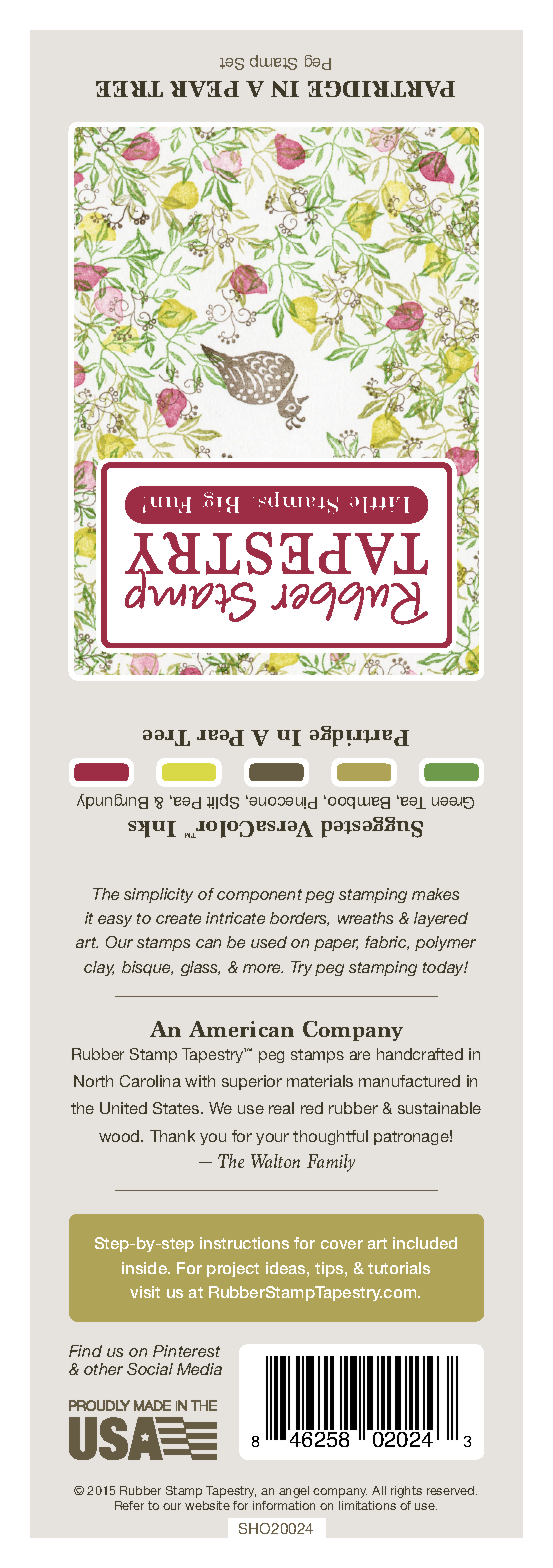 The height and width of the screenshot is (1568, 553). I want to click on tutorials, so click(399, 1268).
